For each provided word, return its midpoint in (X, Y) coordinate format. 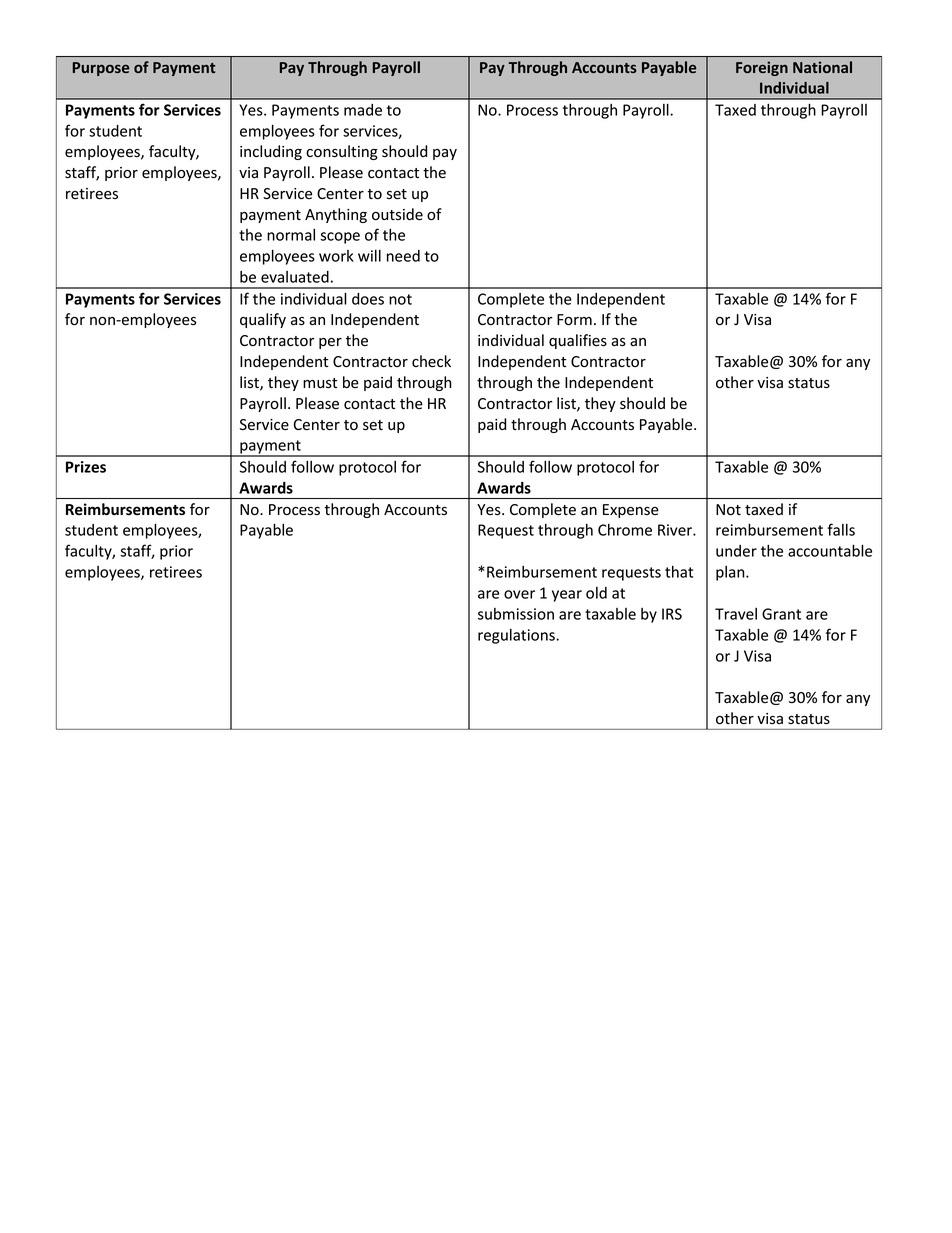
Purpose (101, 69)
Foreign (762, 68)
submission (516, 614)
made (363, 110)
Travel (736, 614)
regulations (517, 636)
